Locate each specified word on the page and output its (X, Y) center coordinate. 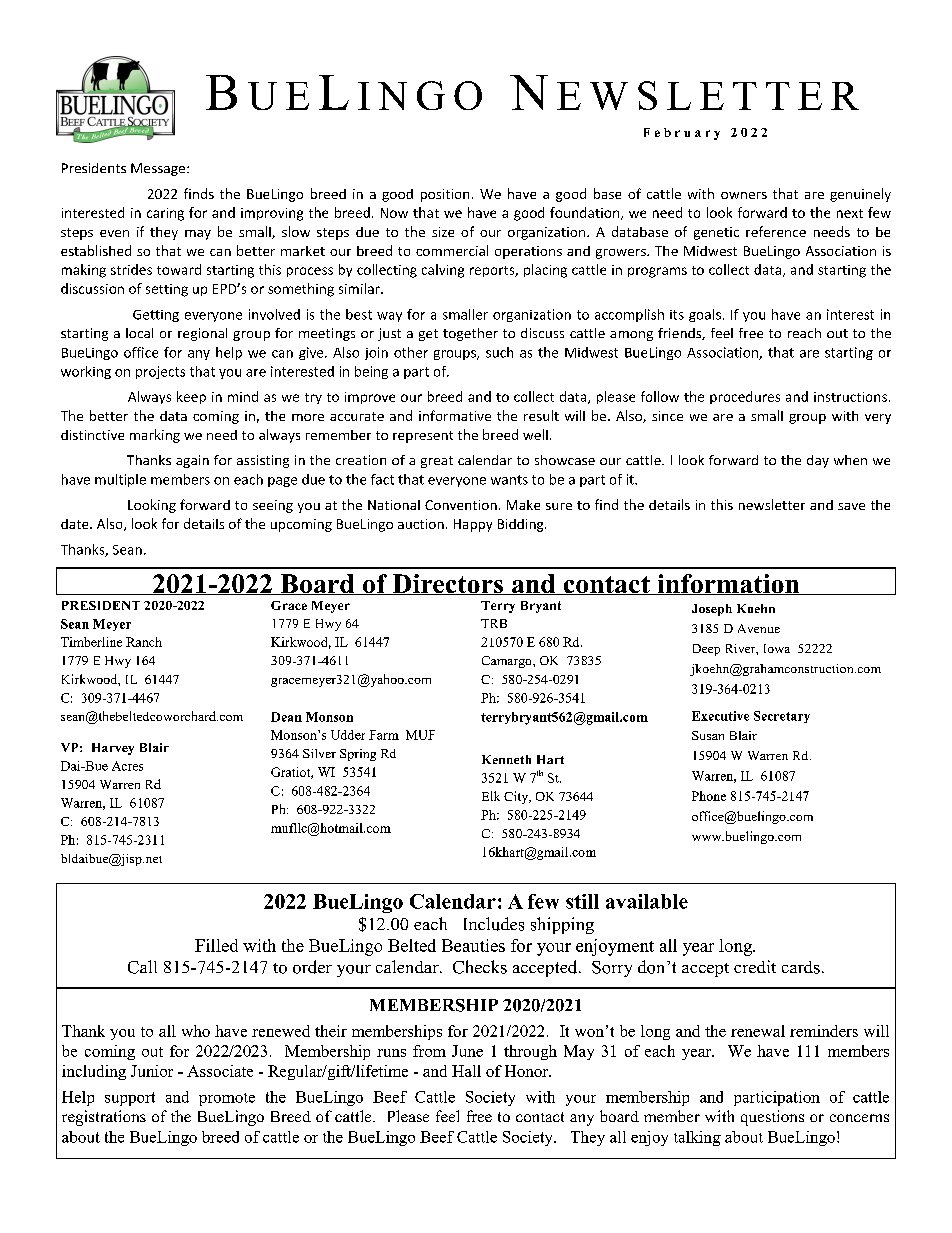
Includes (494, 924)
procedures (745, 397)
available (647, 901)
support (130, 1099)
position (445, 195)
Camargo (508, 662)
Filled (216, 945)
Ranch (144, 642)
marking (155, 436)
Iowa (777, 648)
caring (165, 214)
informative (455, 415)
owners (744, 195)
